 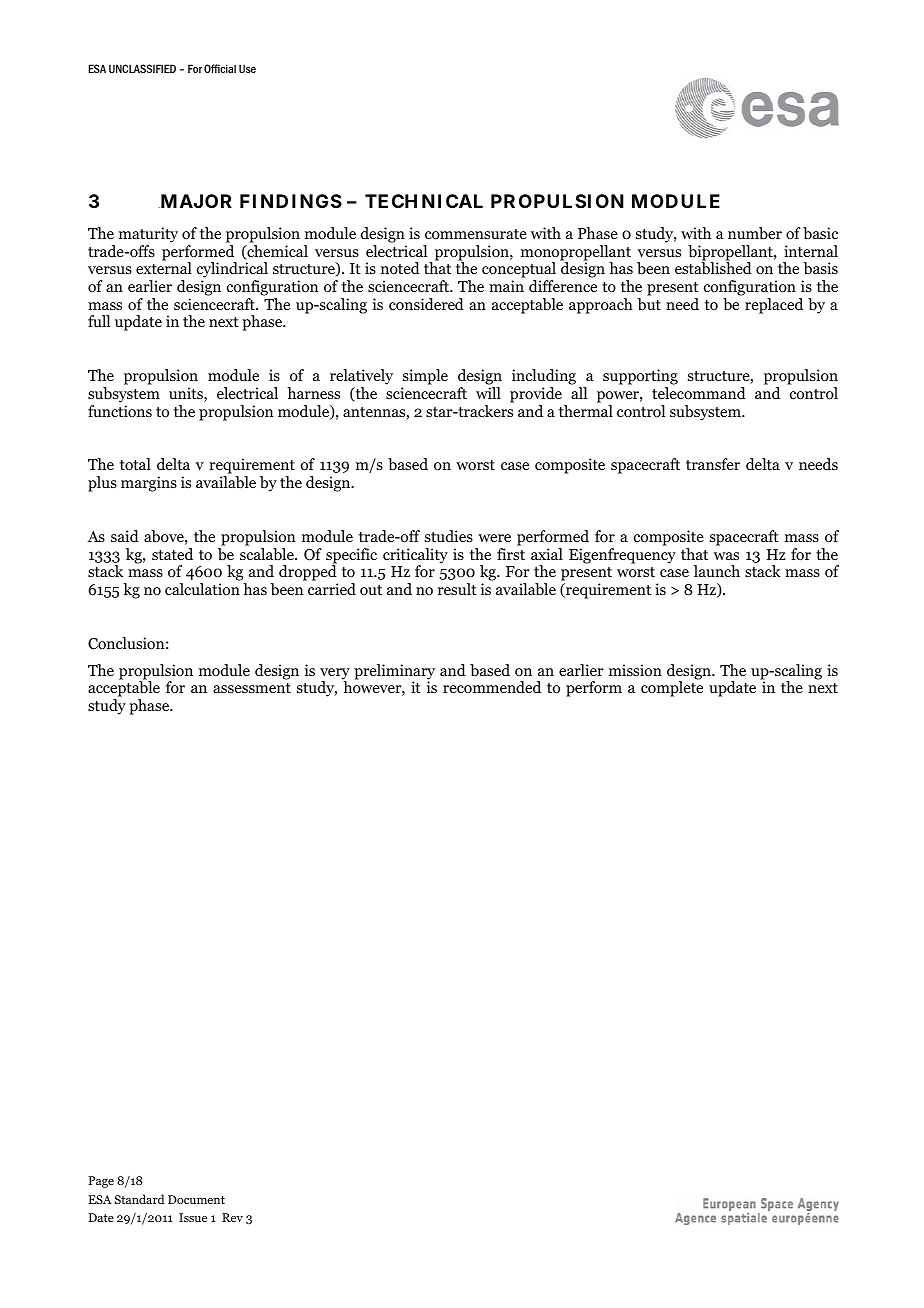 What do you see at coordinates (755, 233) in the screenshot?
I see `number` at bounding box center [755, 233].
